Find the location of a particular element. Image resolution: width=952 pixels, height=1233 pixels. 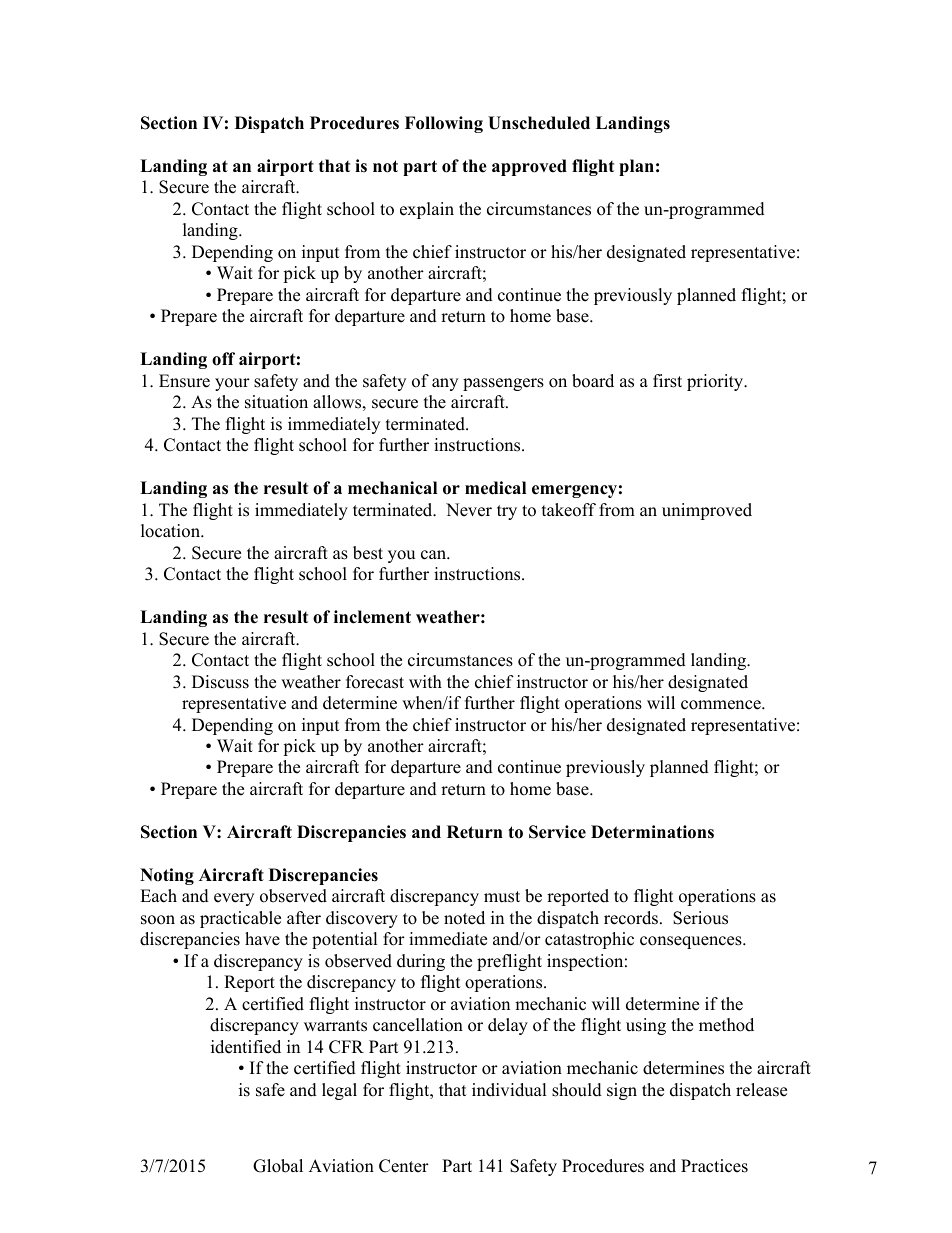

every is located at coordinates (234, 899).
